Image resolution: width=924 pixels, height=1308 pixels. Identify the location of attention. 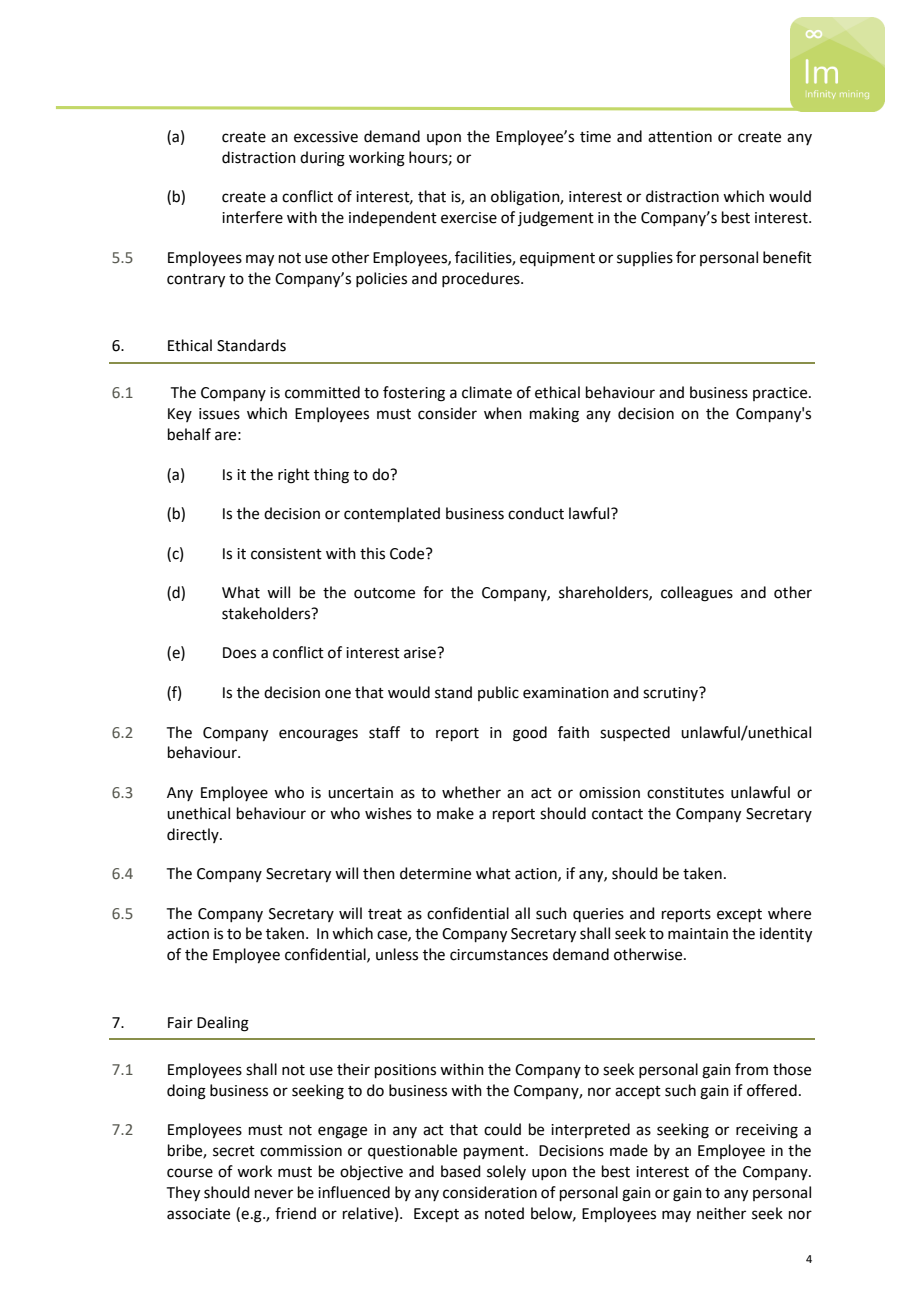
(680, 137).
